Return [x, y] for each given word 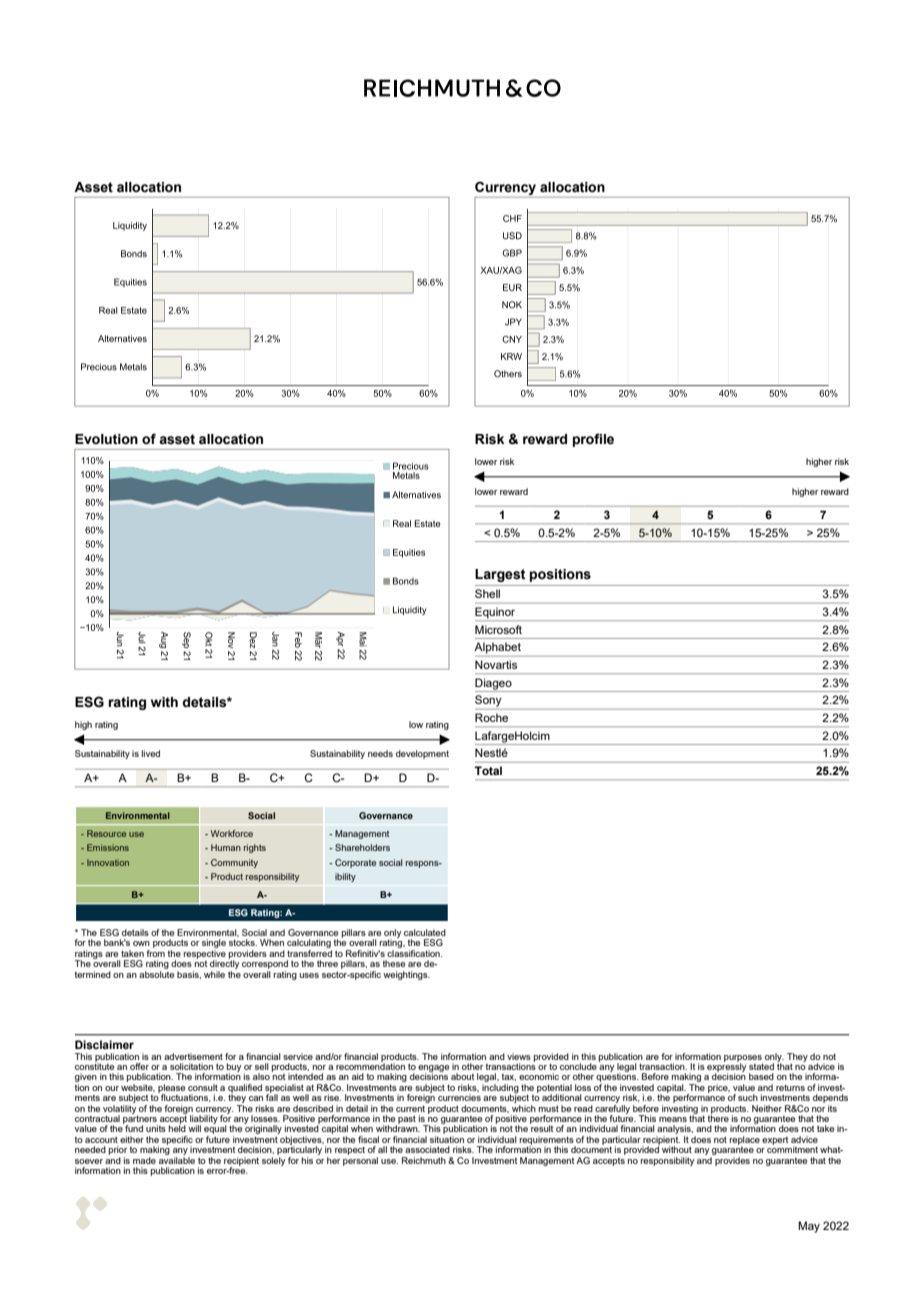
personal [360, 1160]
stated [761, 1066]
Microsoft [498, 629]
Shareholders [362, 847]
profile [593, 440]
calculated [425, 932]
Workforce [232, 833]
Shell [487, 593]
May [809, 1227]
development [422, 754]
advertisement [193, 1056]
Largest [500, 575]
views [519, 1056]
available [177, 1159]
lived [150, 753]
